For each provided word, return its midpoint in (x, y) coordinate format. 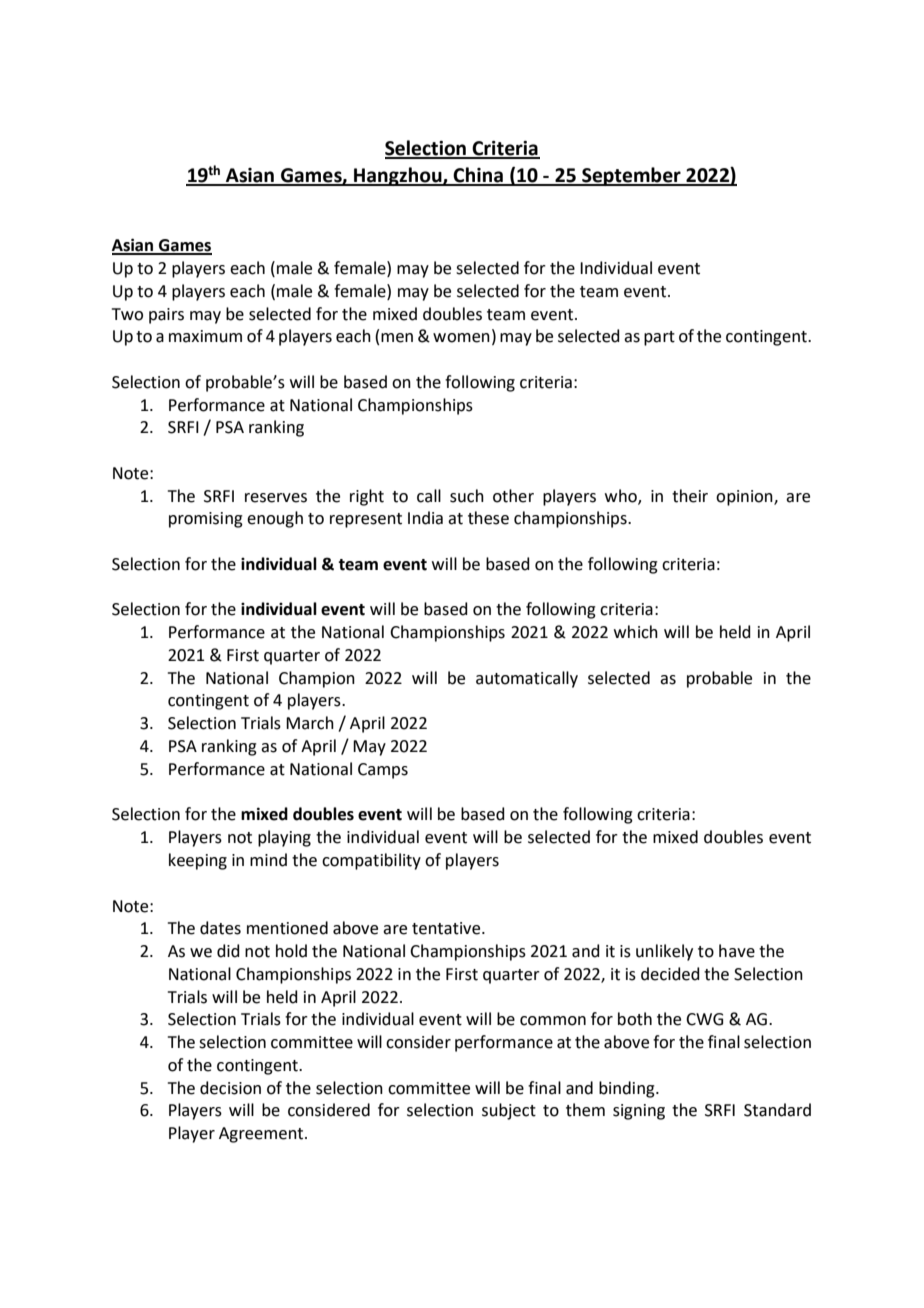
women (461, 338)
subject (509, 1111)
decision (230, 1088)
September (631, 176)
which (636, 632)
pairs (166, 316)
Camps (383, 771)
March (310, 723)
